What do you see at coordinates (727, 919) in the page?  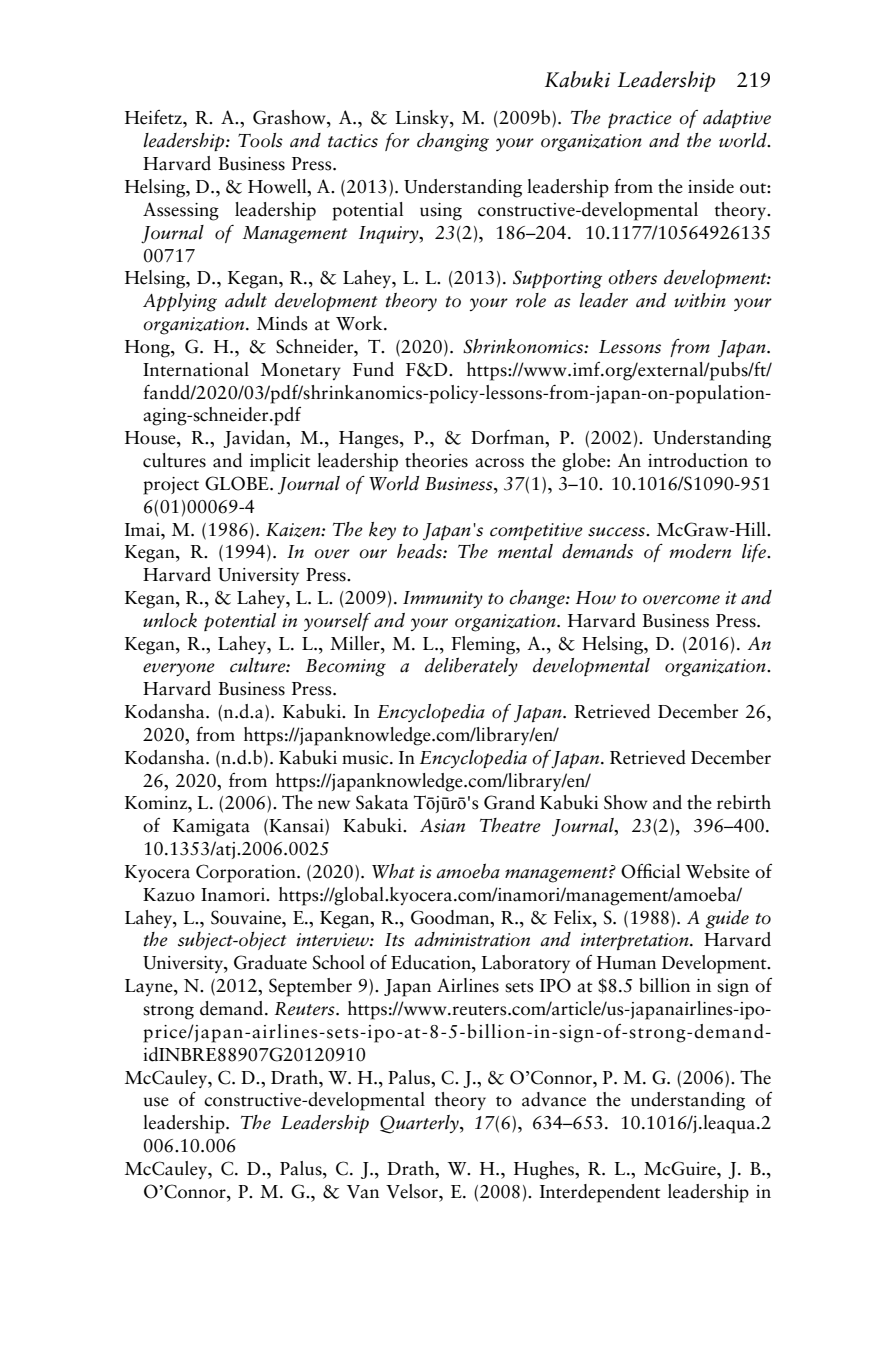 I see `guide` at bounding box center [727, 919].
